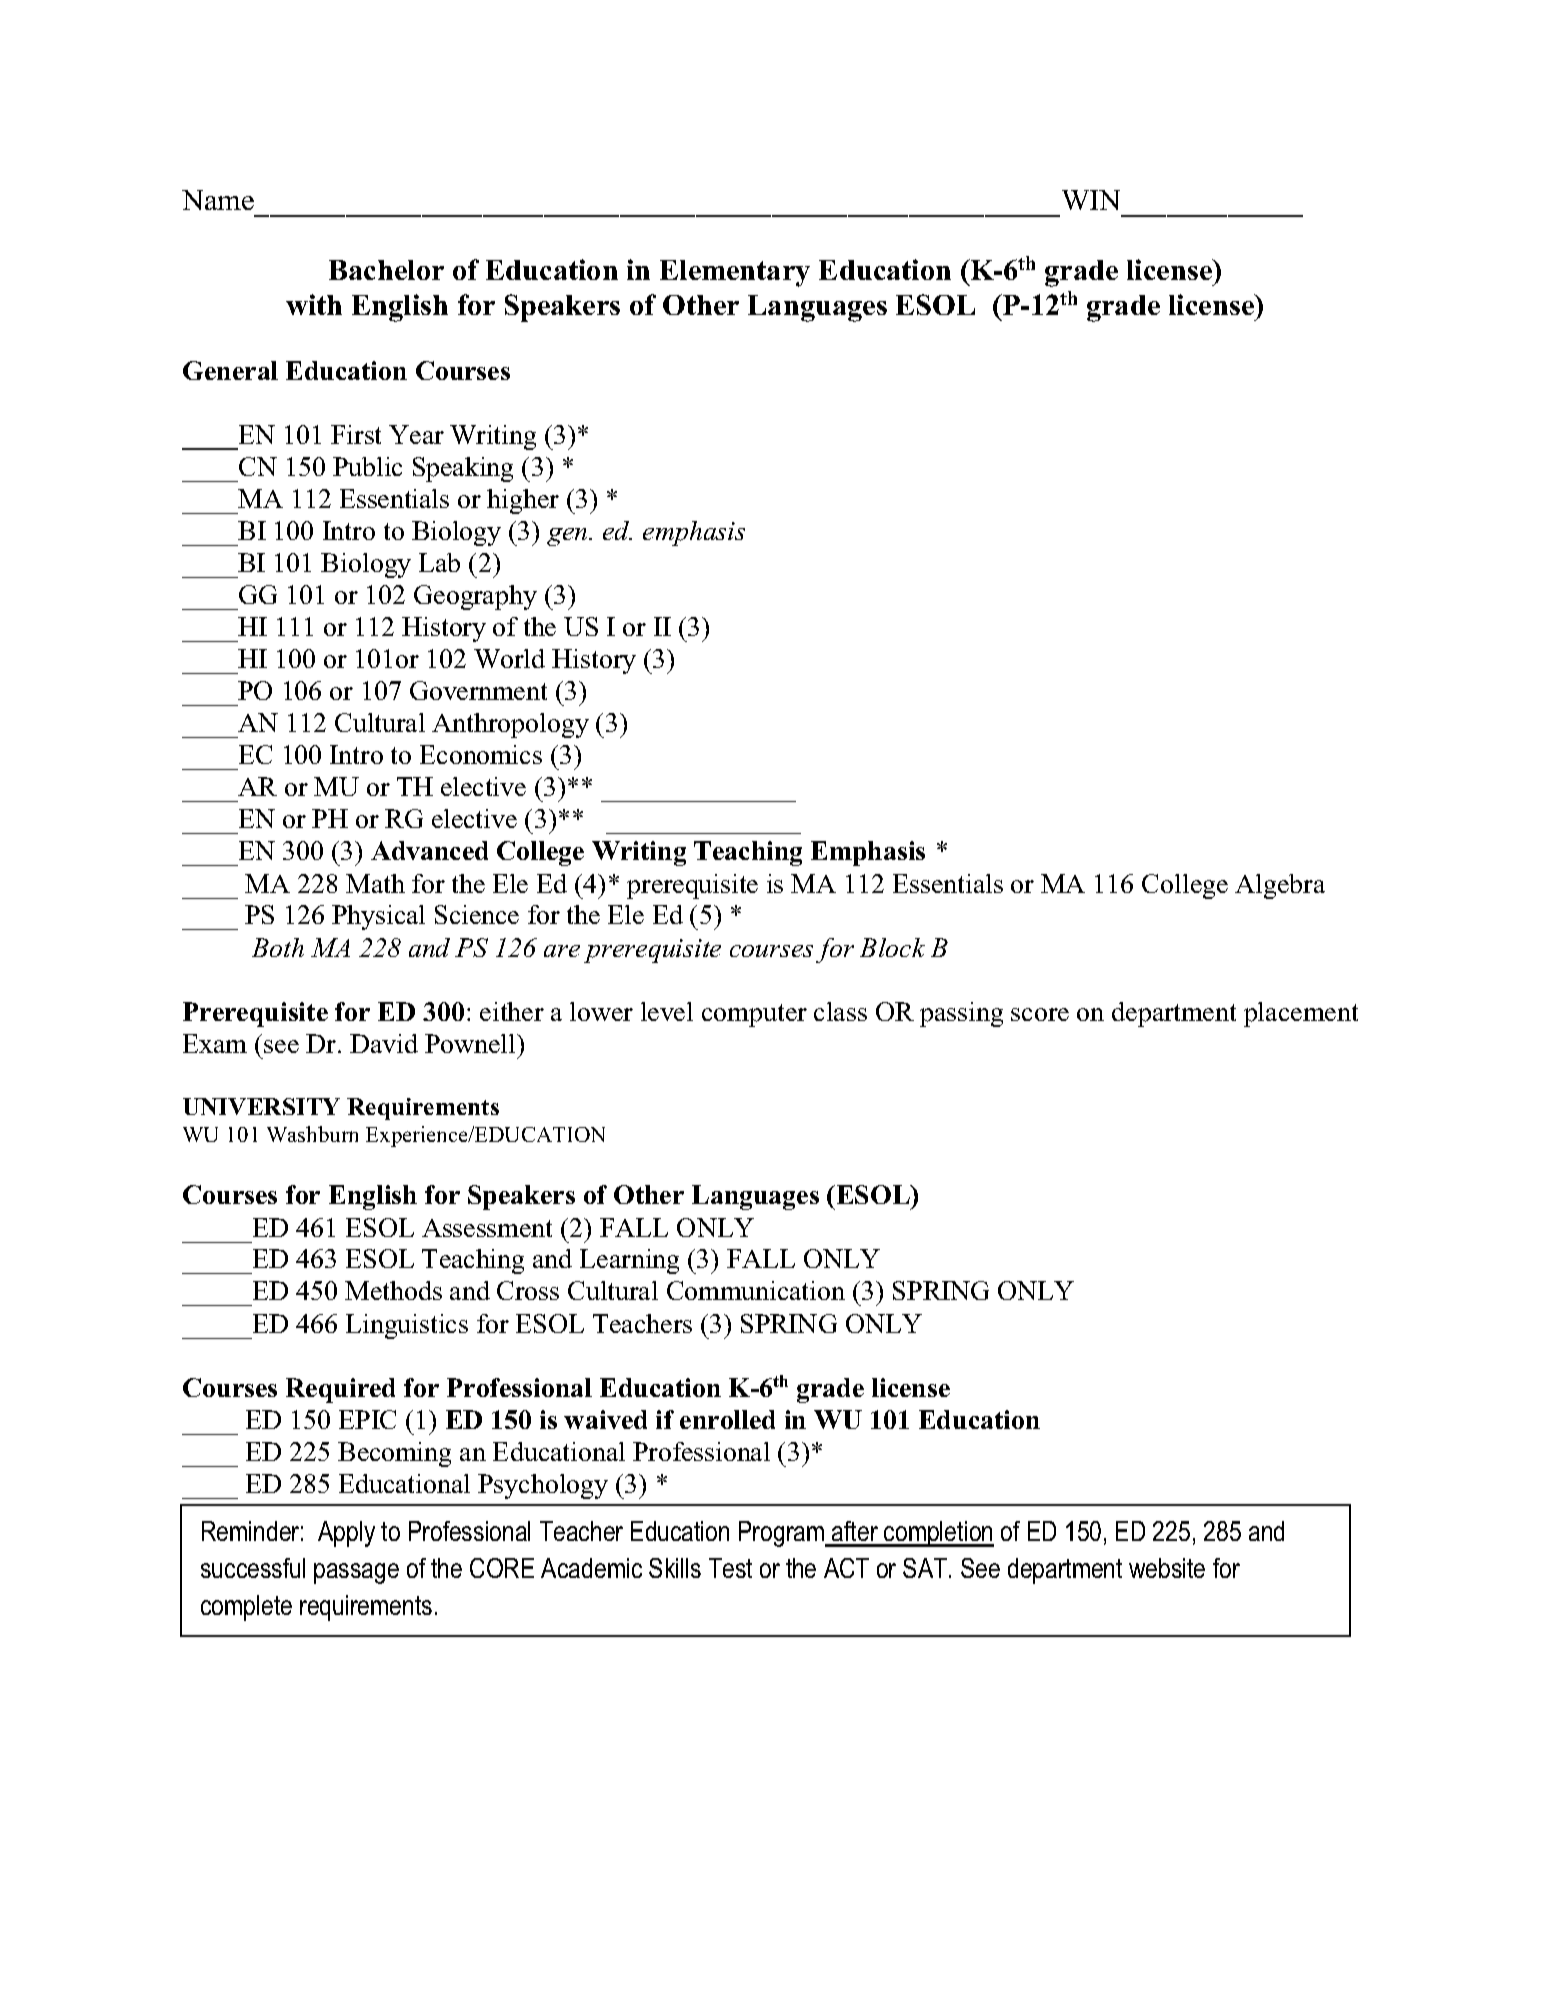 The height and width of the page is (2007, 1551). Describe the element at coordinates (378, 917) in the page. I see `Physical` at that location.
